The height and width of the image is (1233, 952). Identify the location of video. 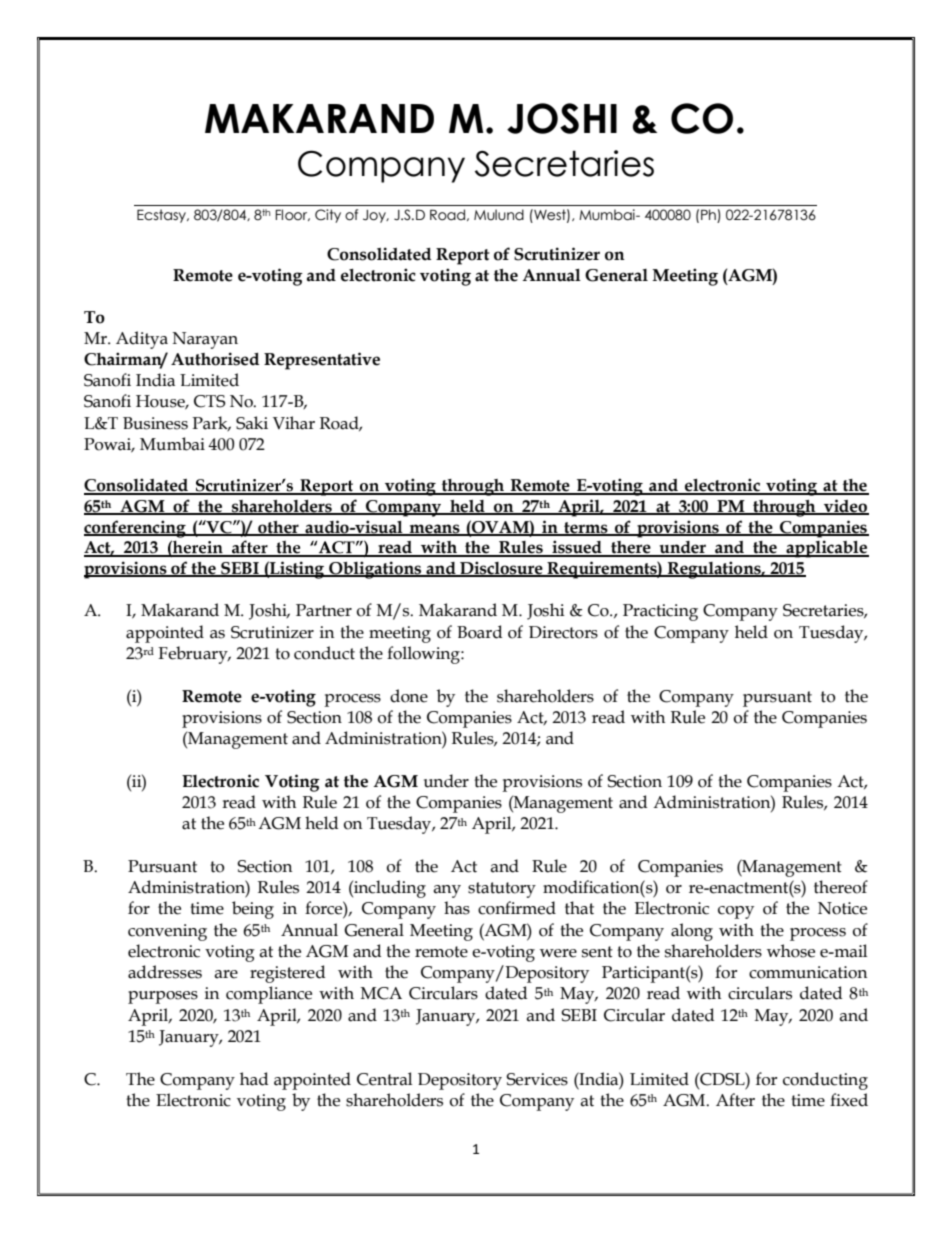
(845, 506).
